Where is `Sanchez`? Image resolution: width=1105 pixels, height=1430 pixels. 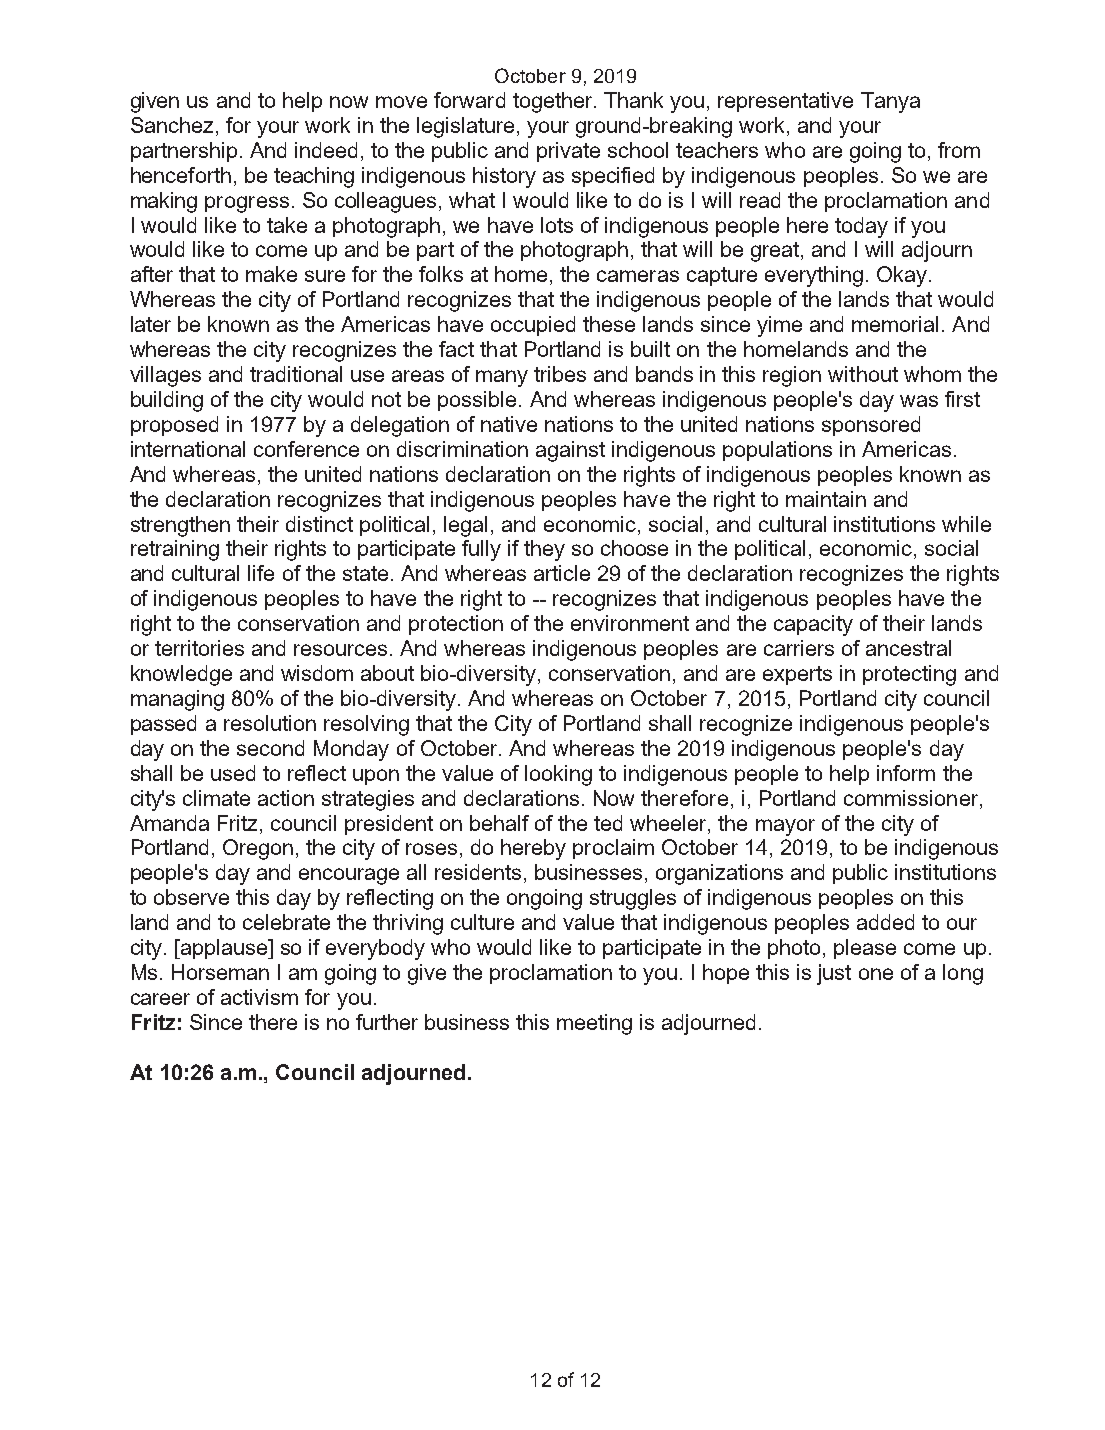 Sanchez is located at coordinates (172, 125).
